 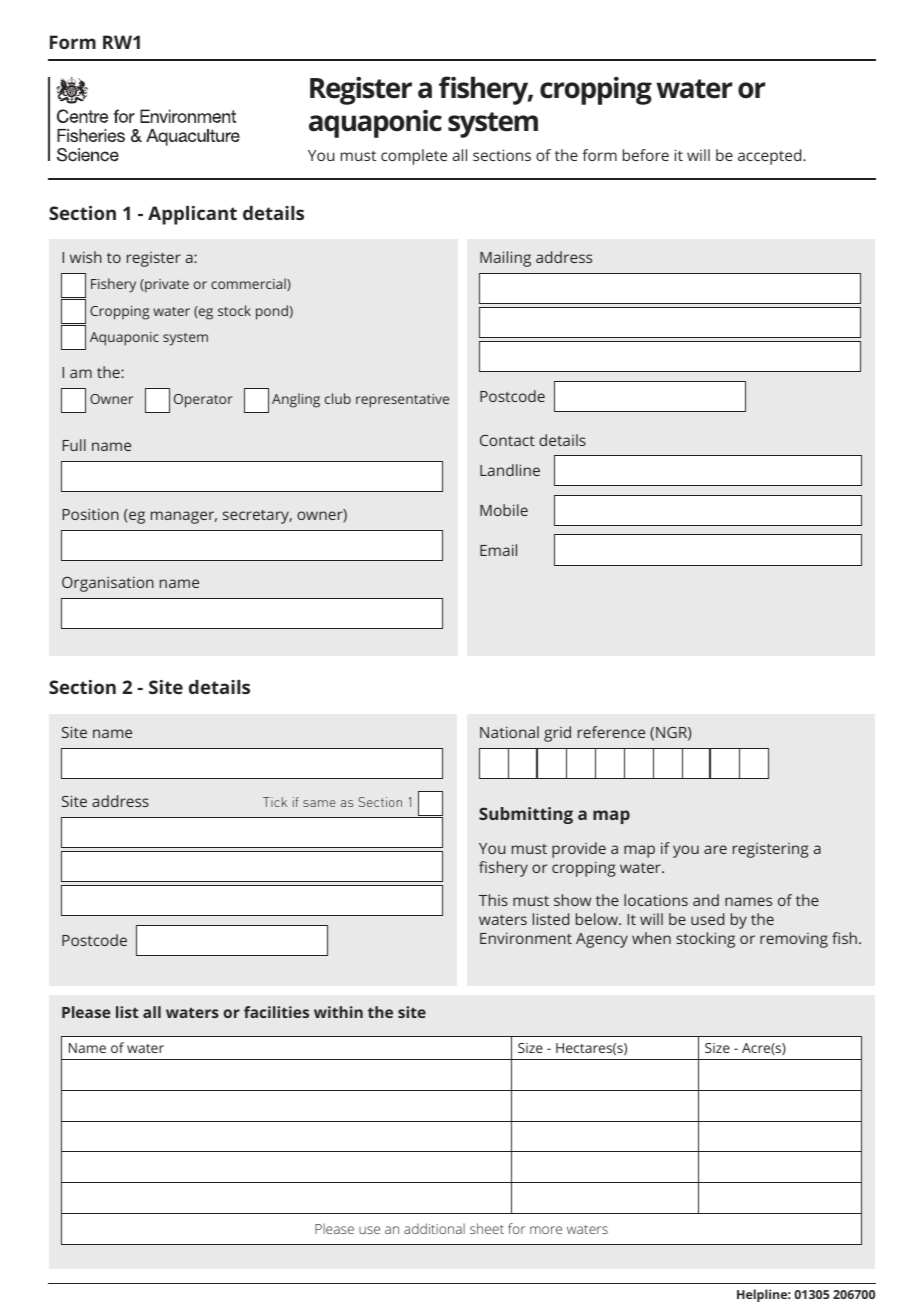 I want to click on complete, so click(x=414, y=157).
